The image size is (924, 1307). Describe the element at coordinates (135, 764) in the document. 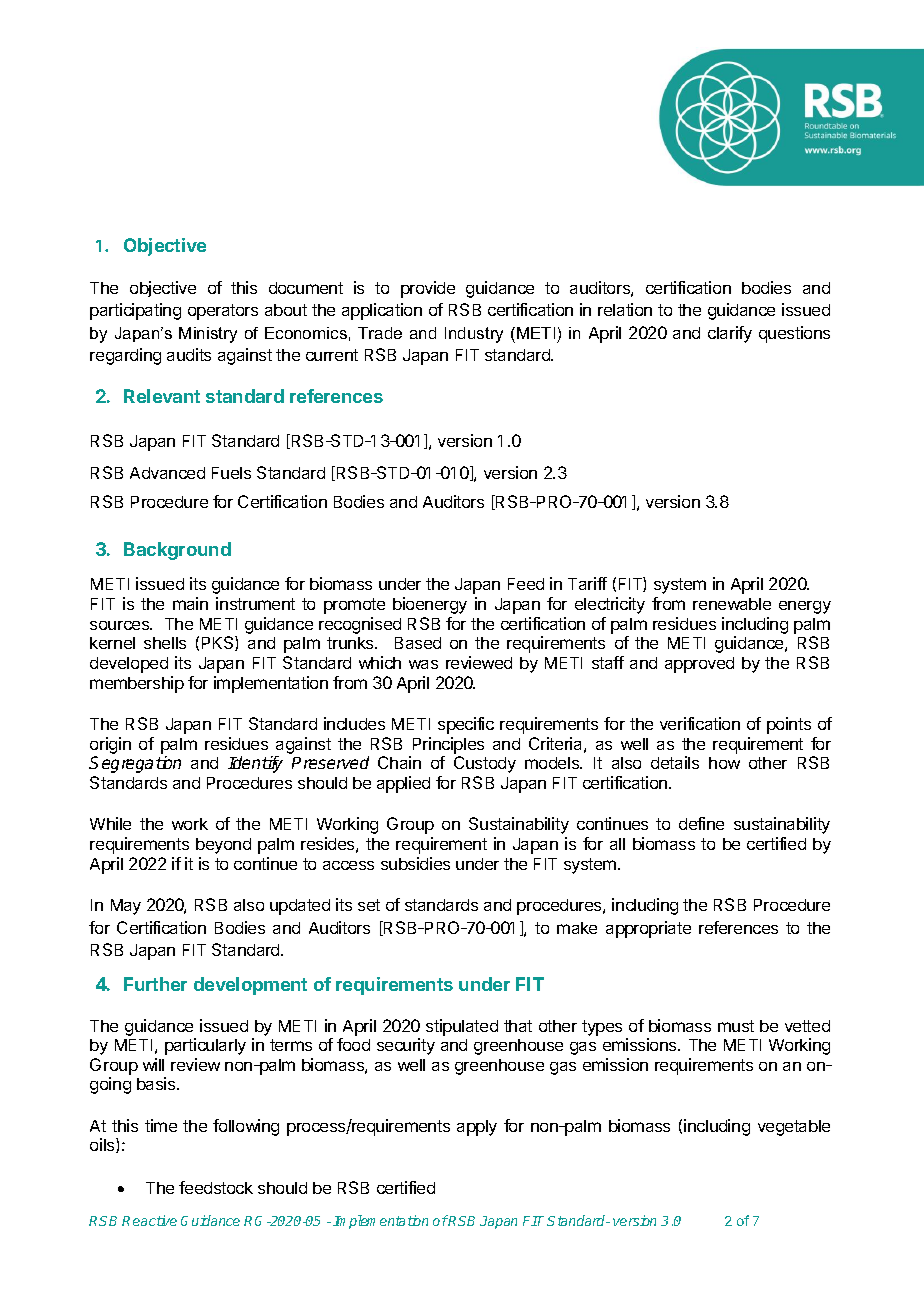

I see `Segregation` at that location.
